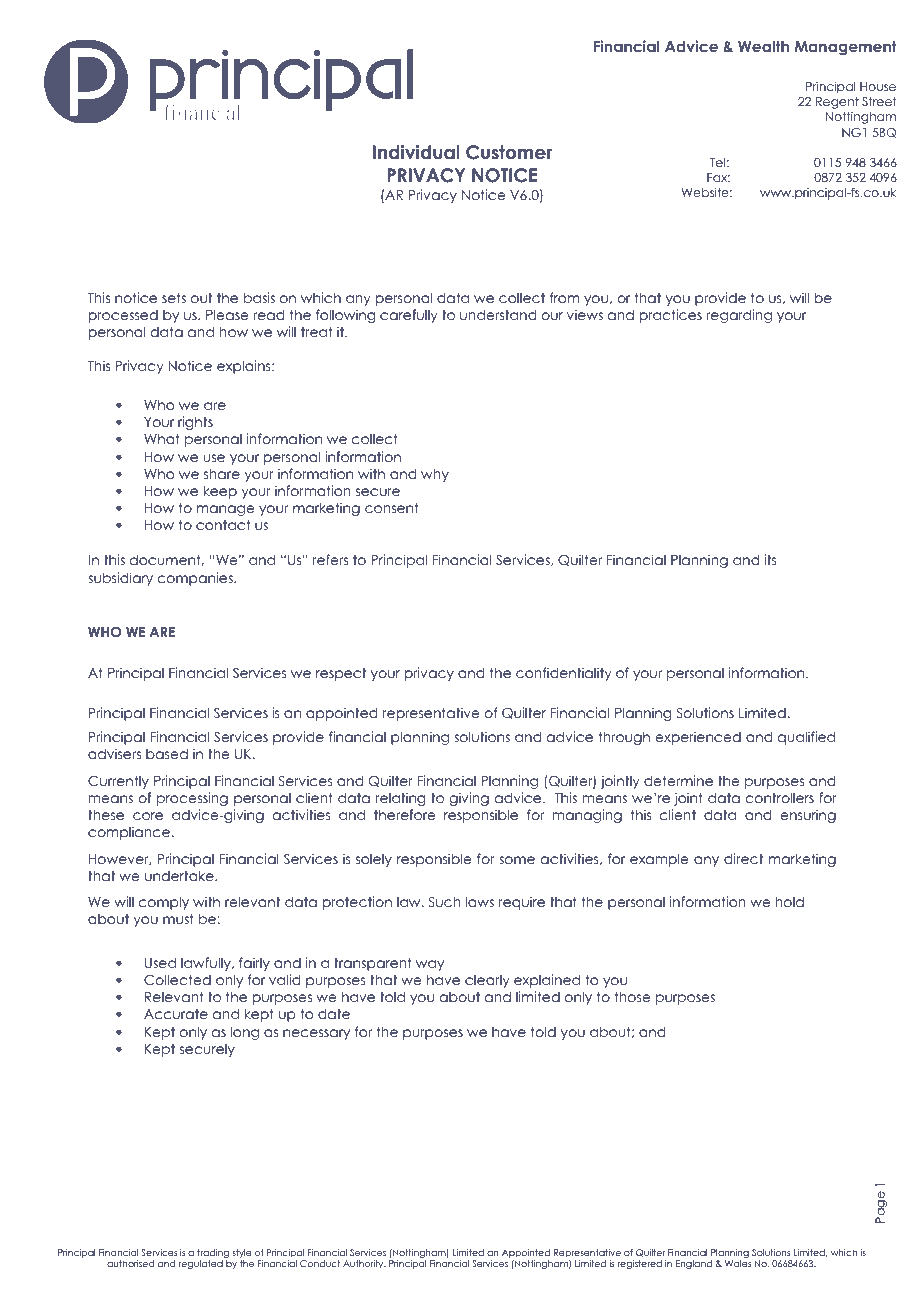 This image has height=1308, width=924. I want to click on companies, so click(196, 579).
